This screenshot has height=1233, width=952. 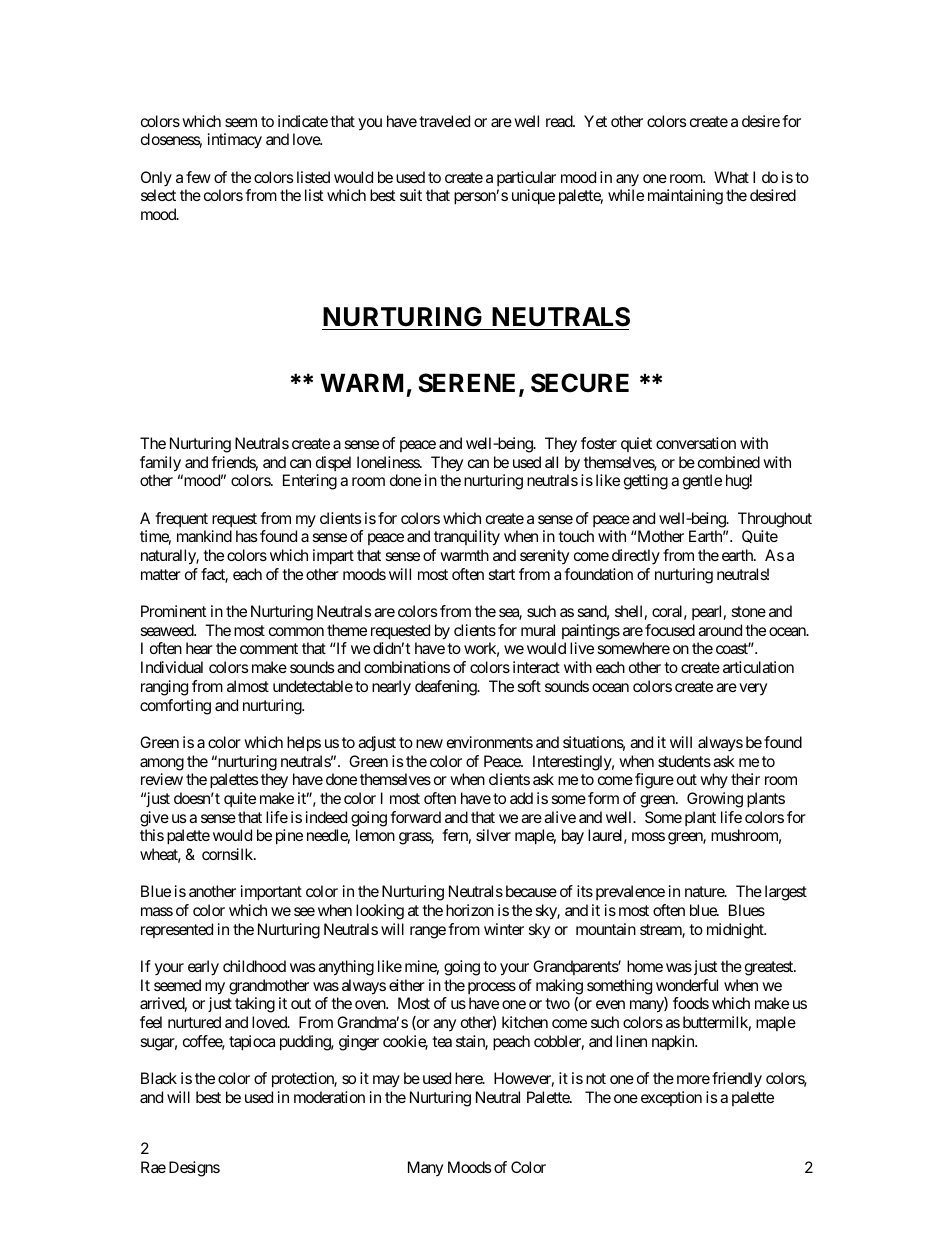 I want to click on among, so click(x=162, y=764).
